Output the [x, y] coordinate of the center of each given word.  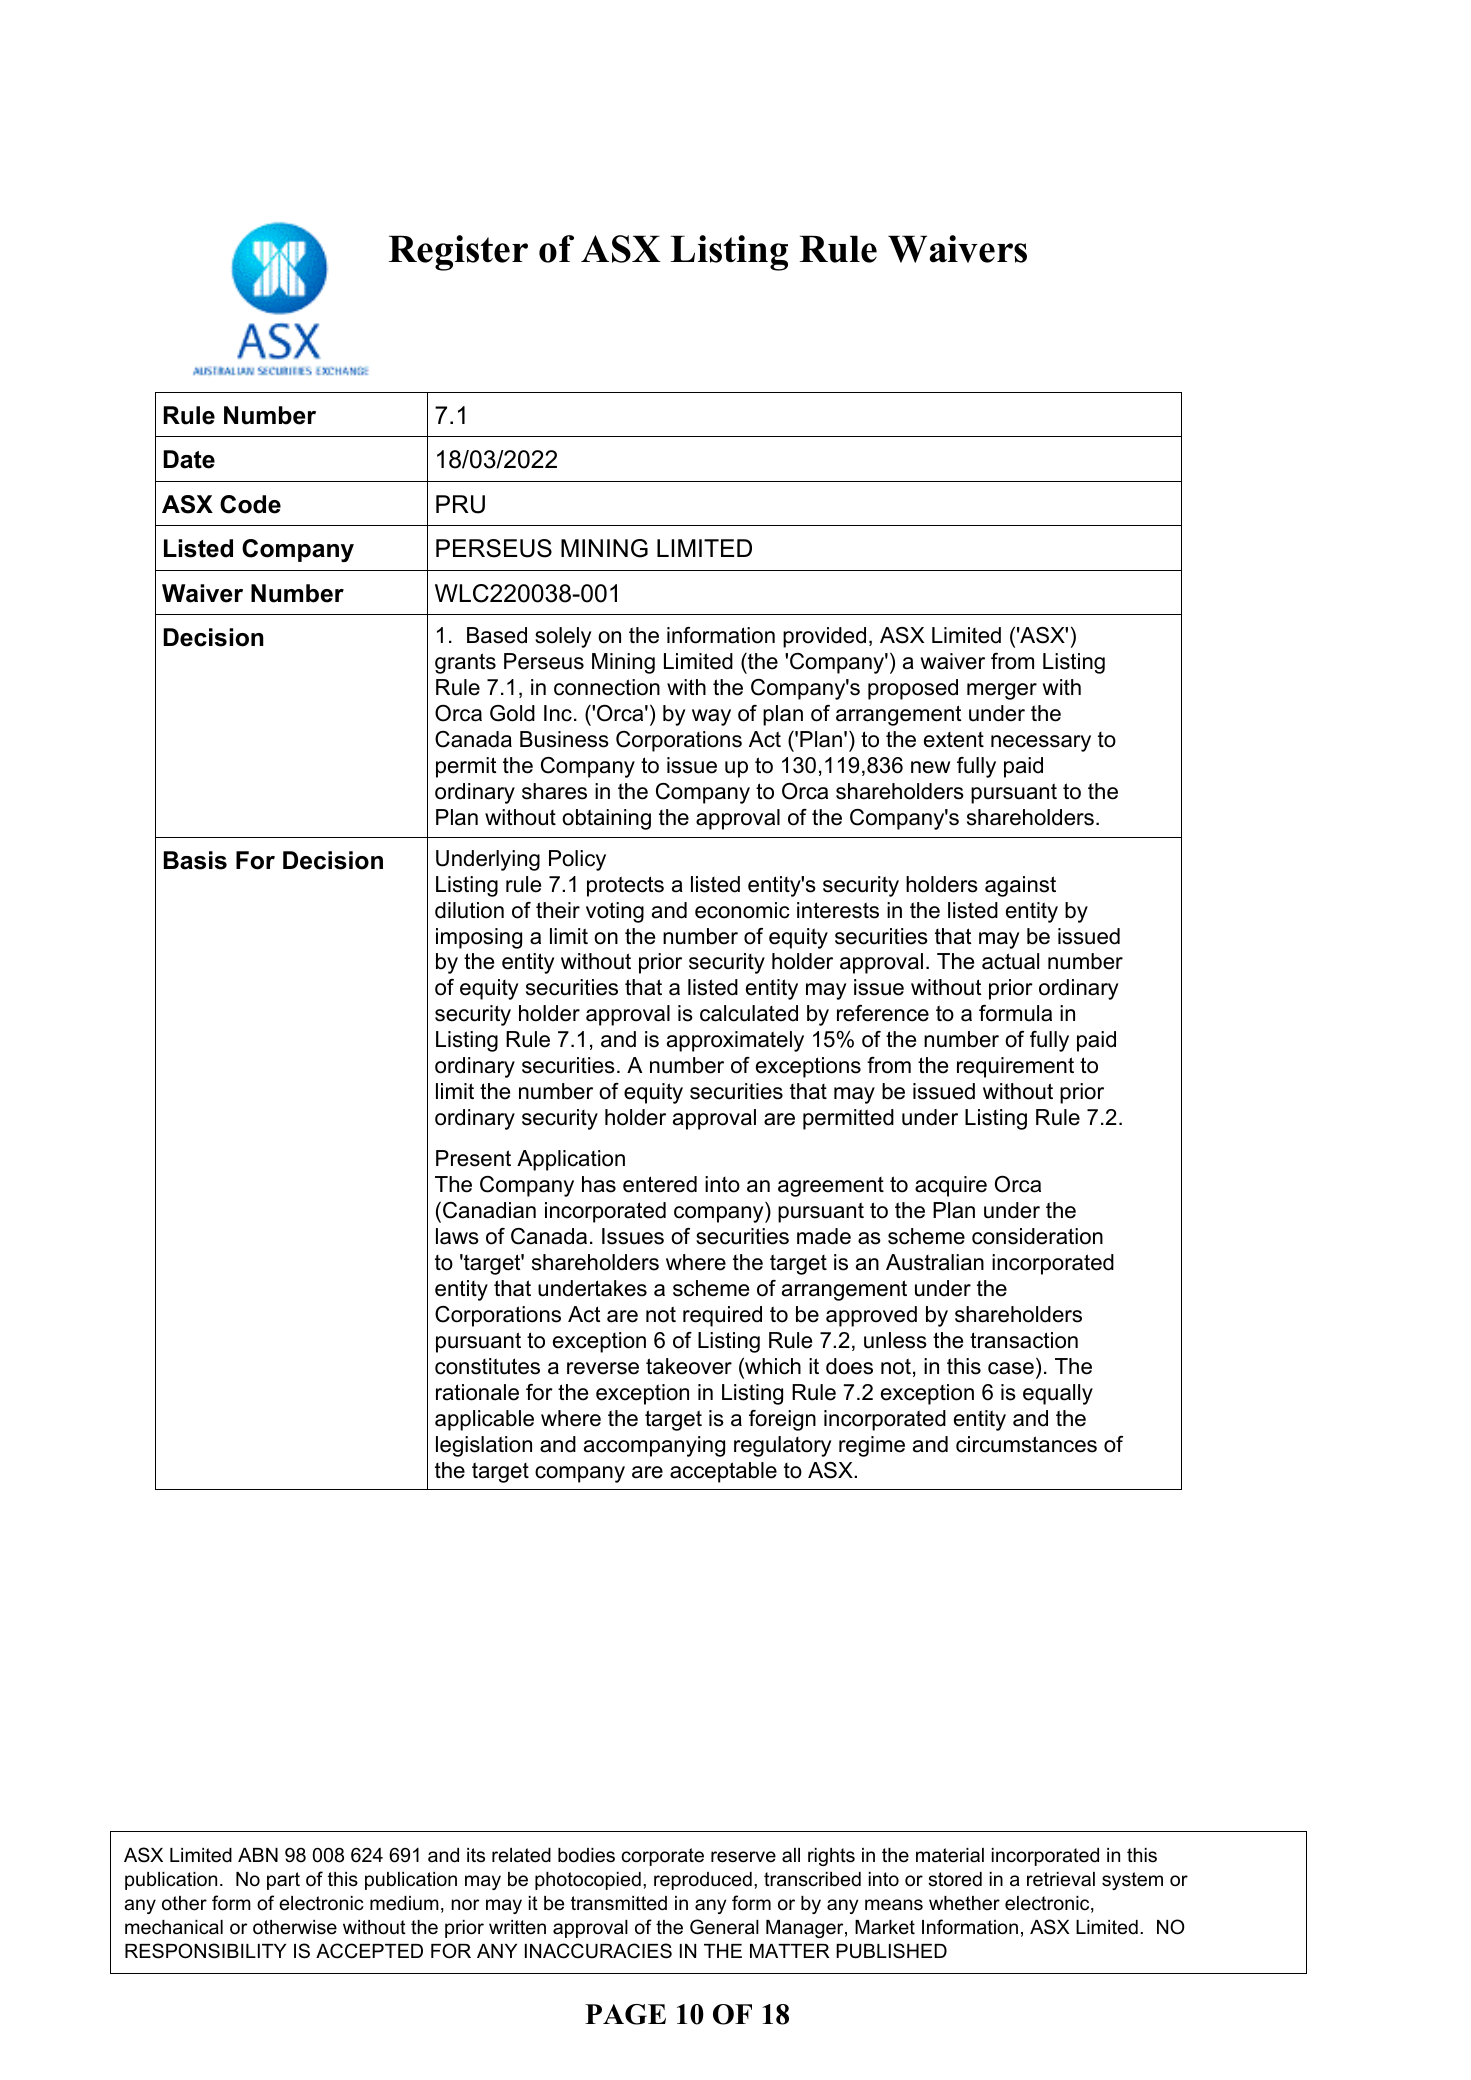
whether [964, 1903]
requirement [1015, 1067]
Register [458, 253]
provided [824, 637]
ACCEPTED [369, 1951]
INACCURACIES [598, 1951]
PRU [460, 504]
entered [660, 1184]
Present [473, 1158]
